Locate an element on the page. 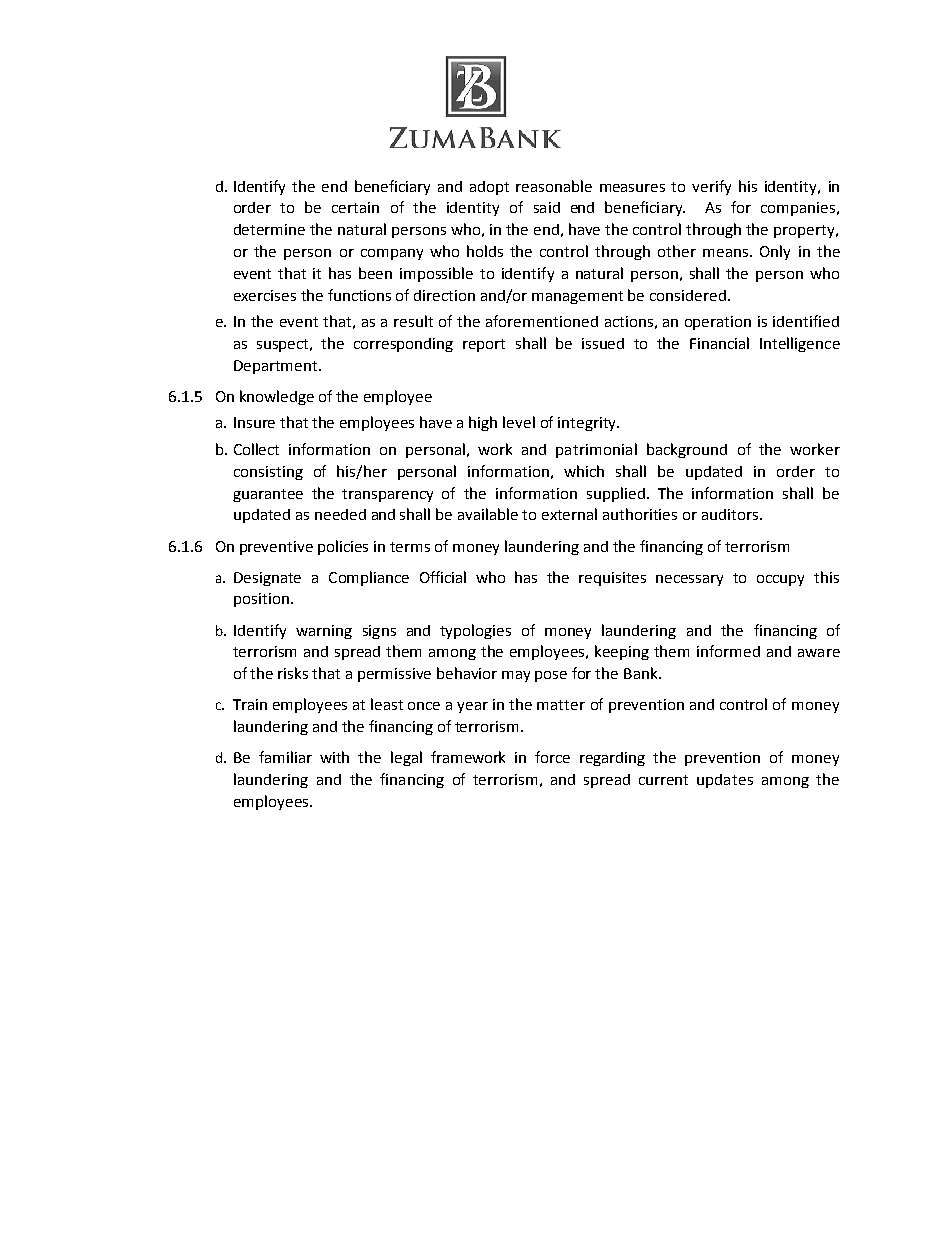  occupy is located at coordinates (780, 580).
